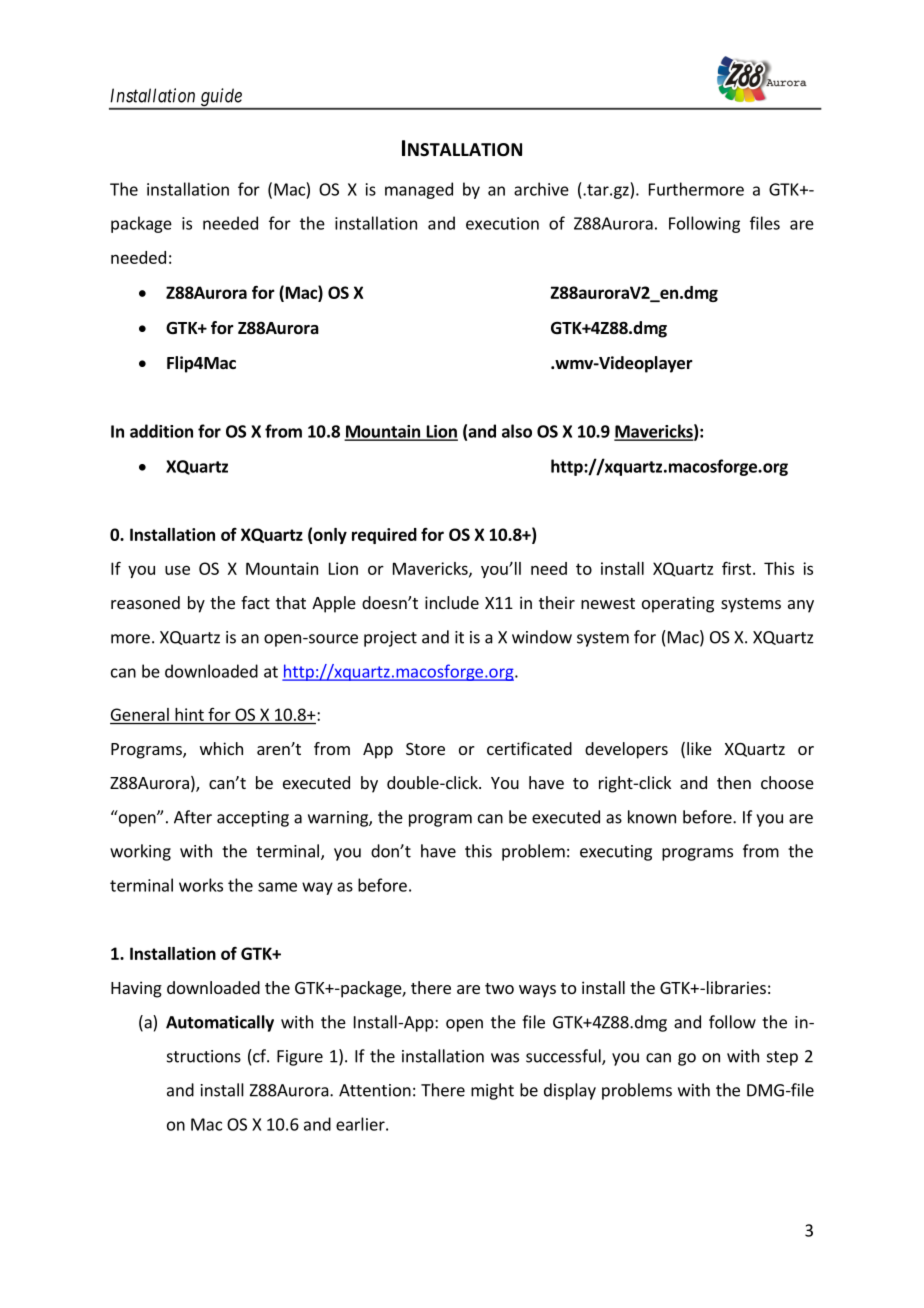 The height and width of the document is (1308, 924). Describe the element at coordinates (502, 223) in the document. I see `execution` at that location.
